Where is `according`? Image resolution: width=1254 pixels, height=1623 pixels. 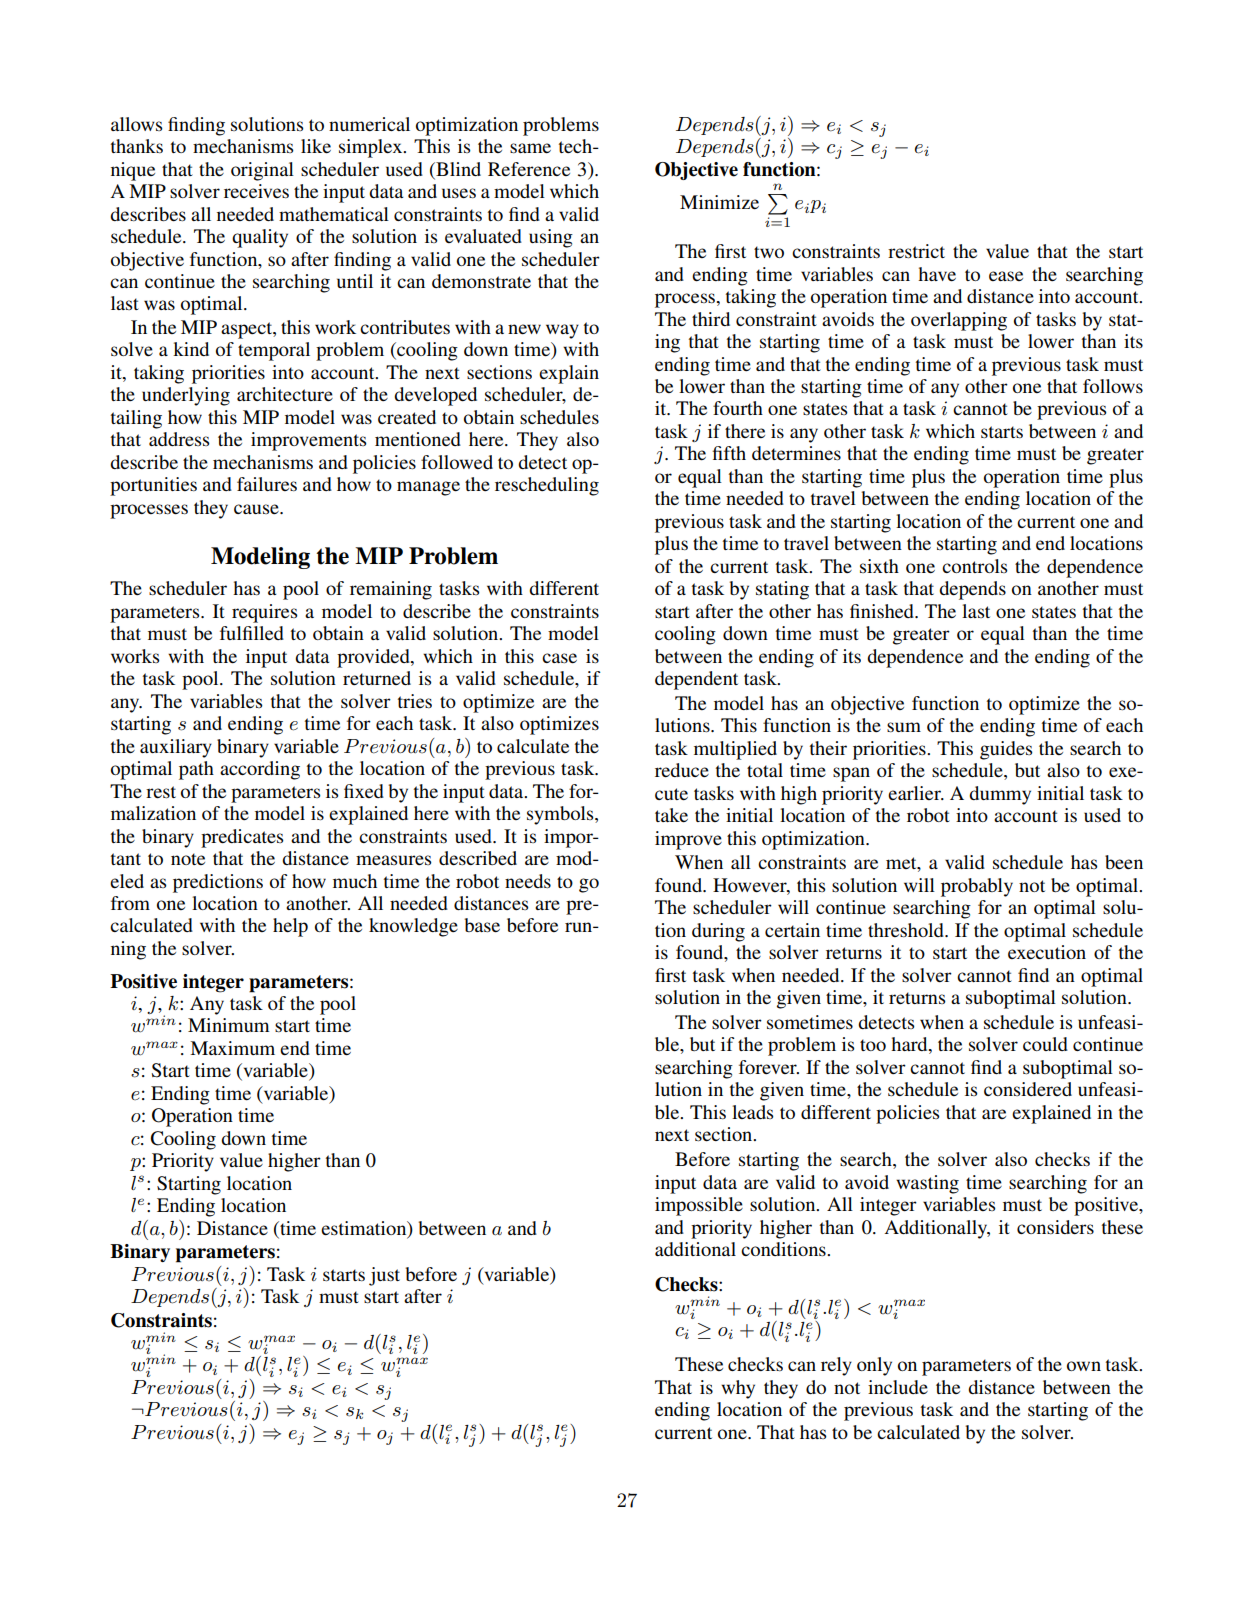
according is located at coordinates (260, 770).
